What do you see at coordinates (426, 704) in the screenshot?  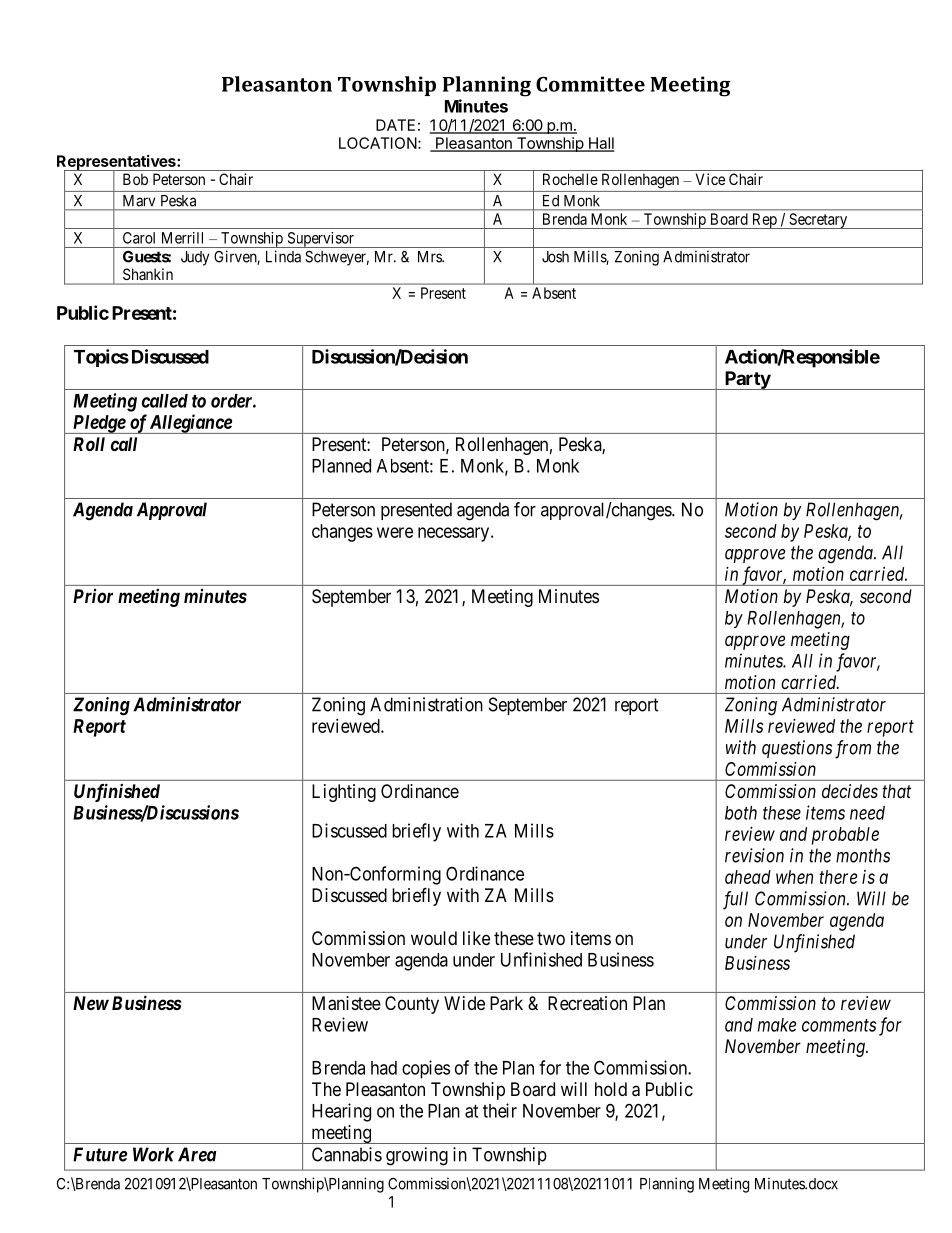 I see `Administration` at bounding box center [426, 704].
